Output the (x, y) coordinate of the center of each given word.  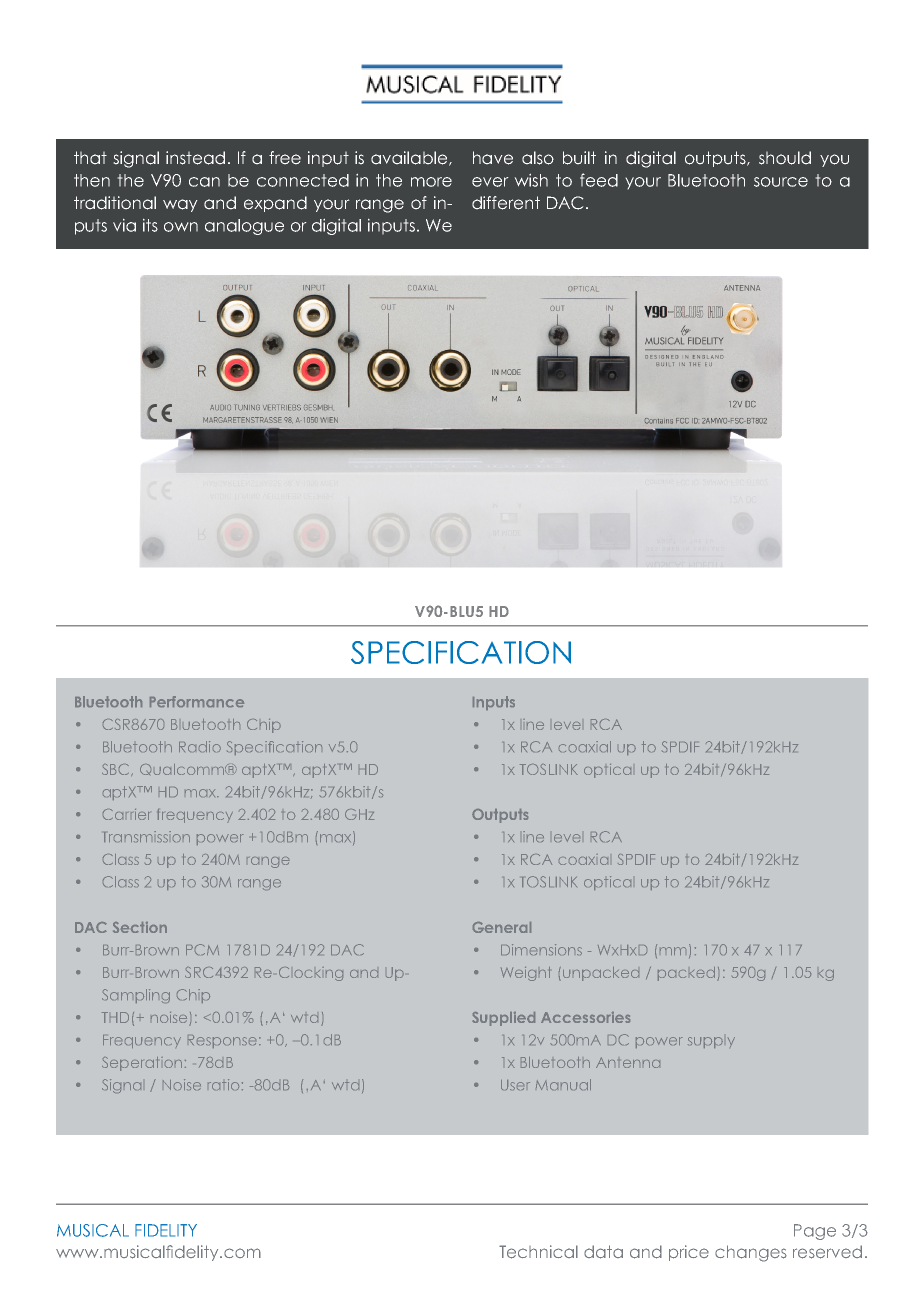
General (502, 927)
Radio (200, 746)
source (781, 182)
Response (222, 1041)
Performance (197, 701)
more (431, 182)
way (180, 205)
